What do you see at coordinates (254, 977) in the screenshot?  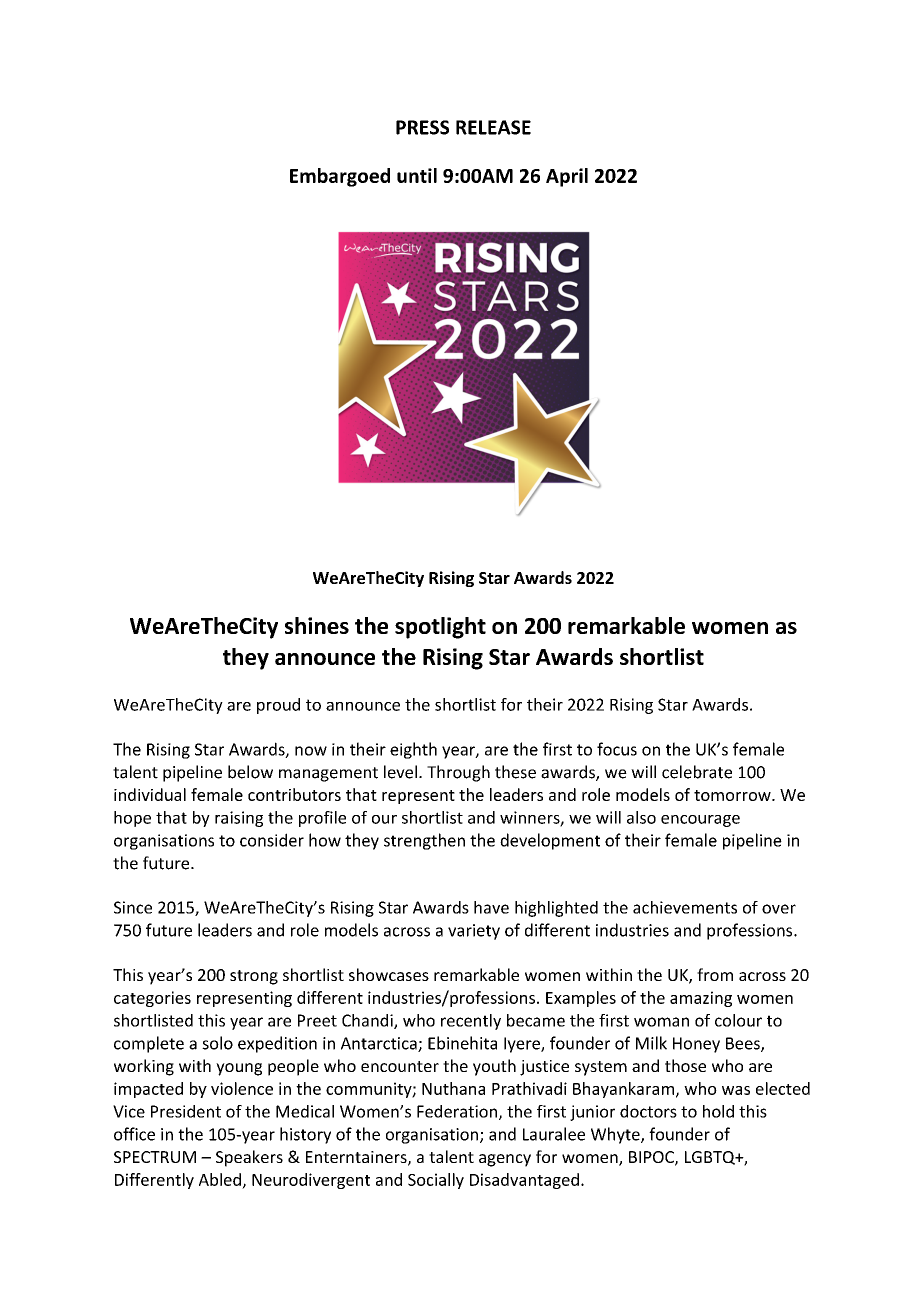 I see `strong` at bounding box center [254, 977].
